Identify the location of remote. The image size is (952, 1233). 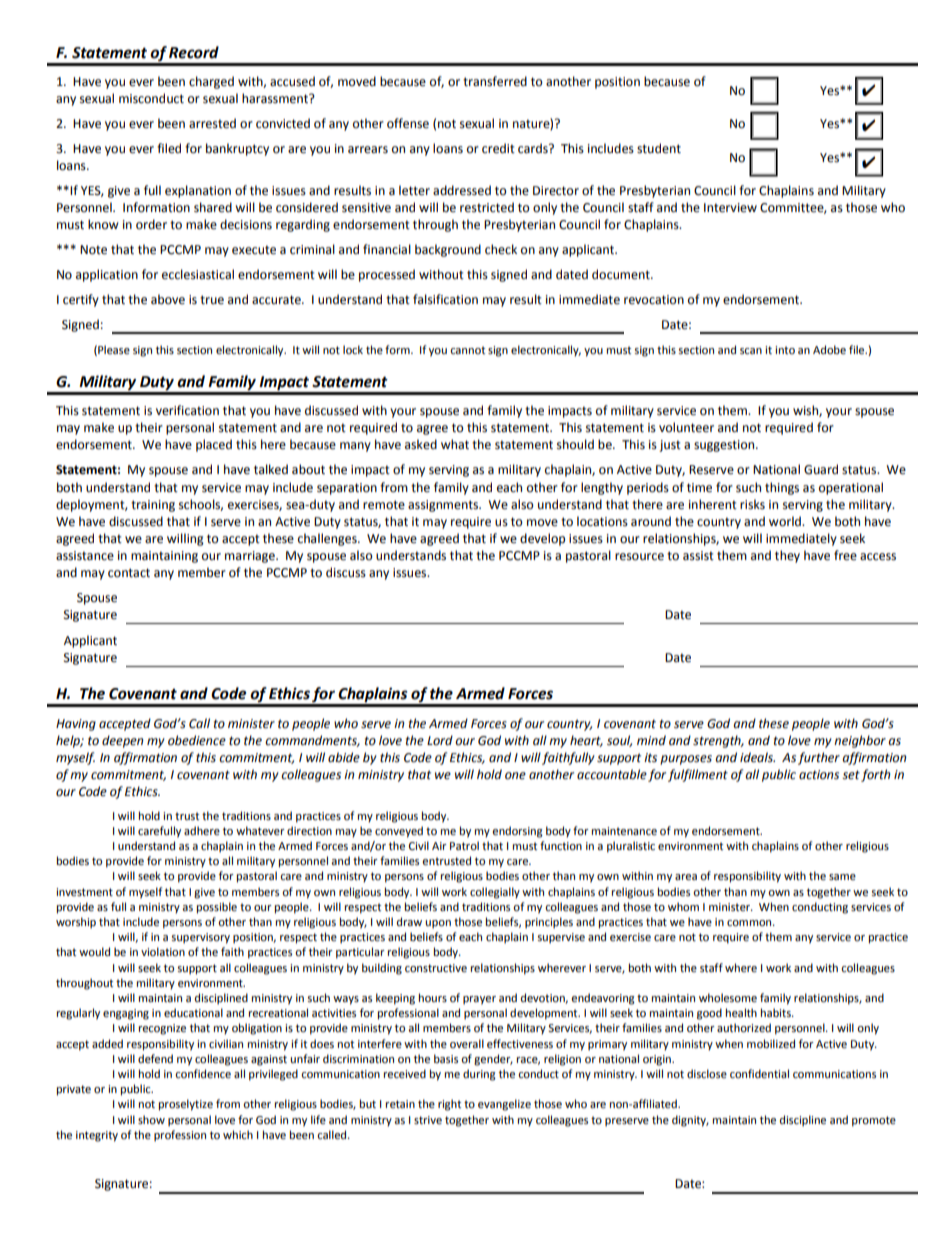
(384, 505).
